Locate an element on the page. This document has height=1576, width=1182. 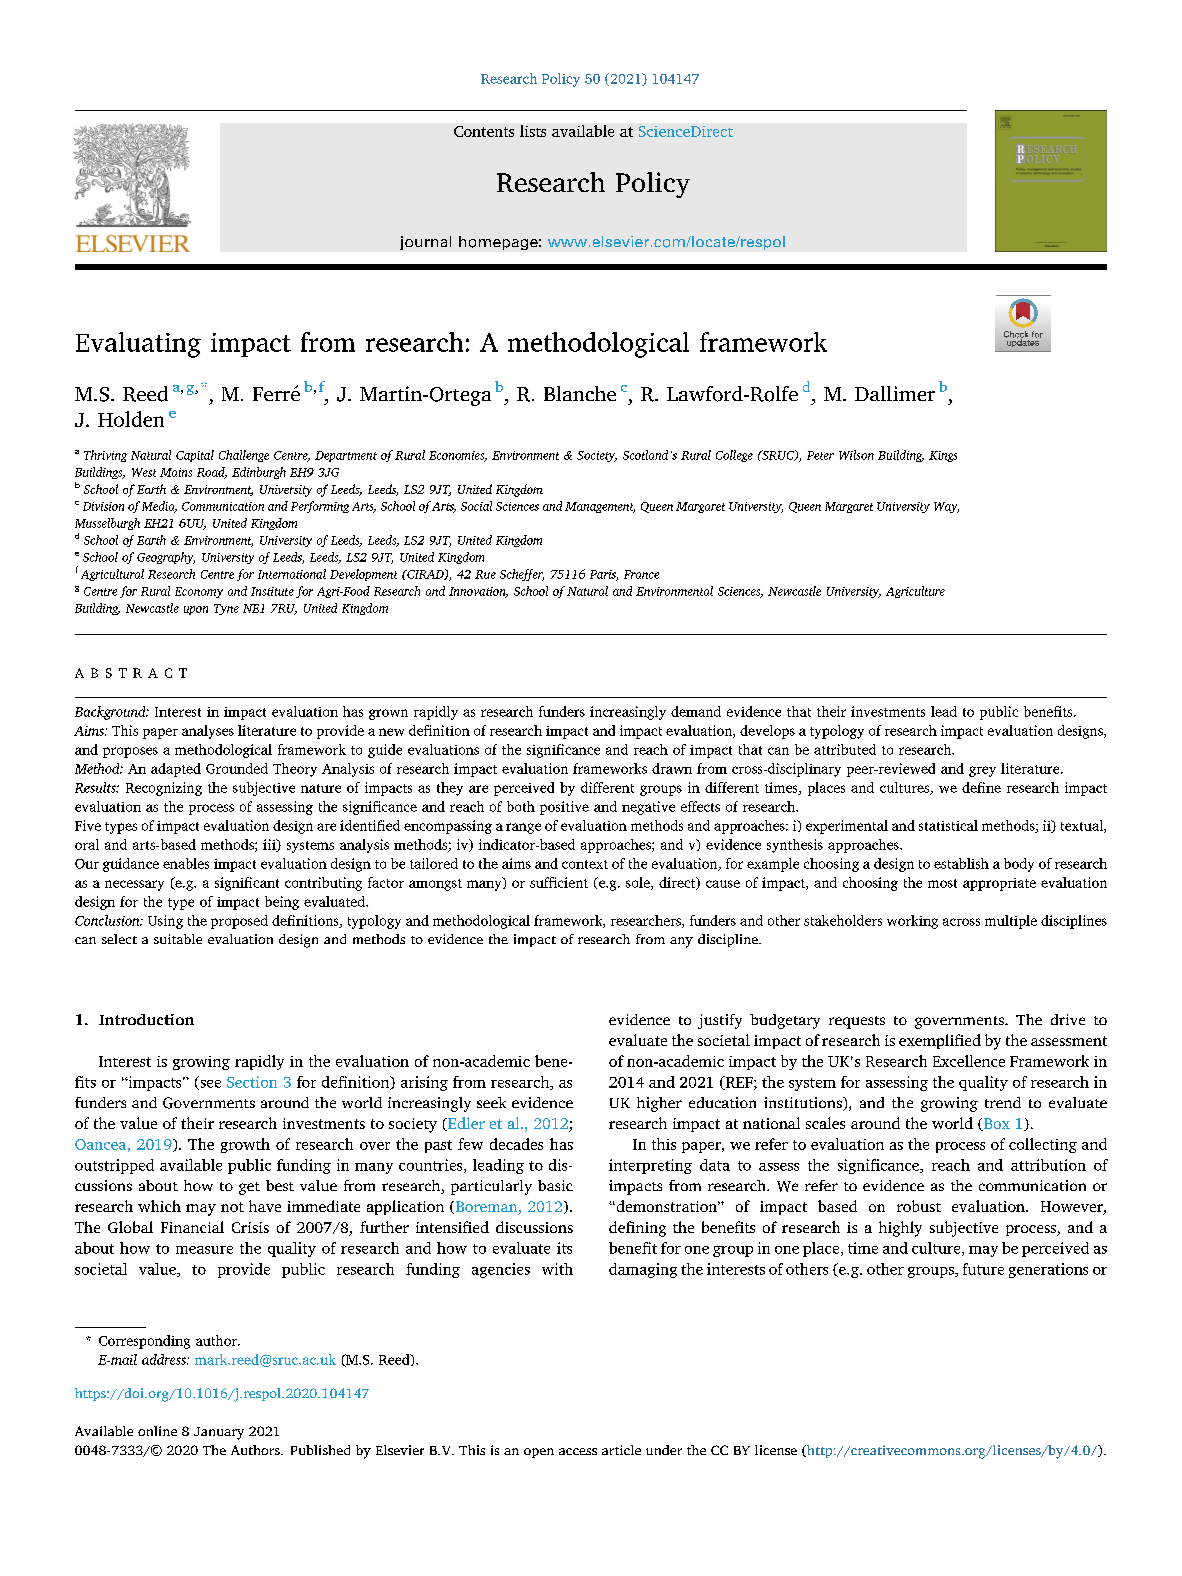
Kings is located at coordinates (943, 456).
